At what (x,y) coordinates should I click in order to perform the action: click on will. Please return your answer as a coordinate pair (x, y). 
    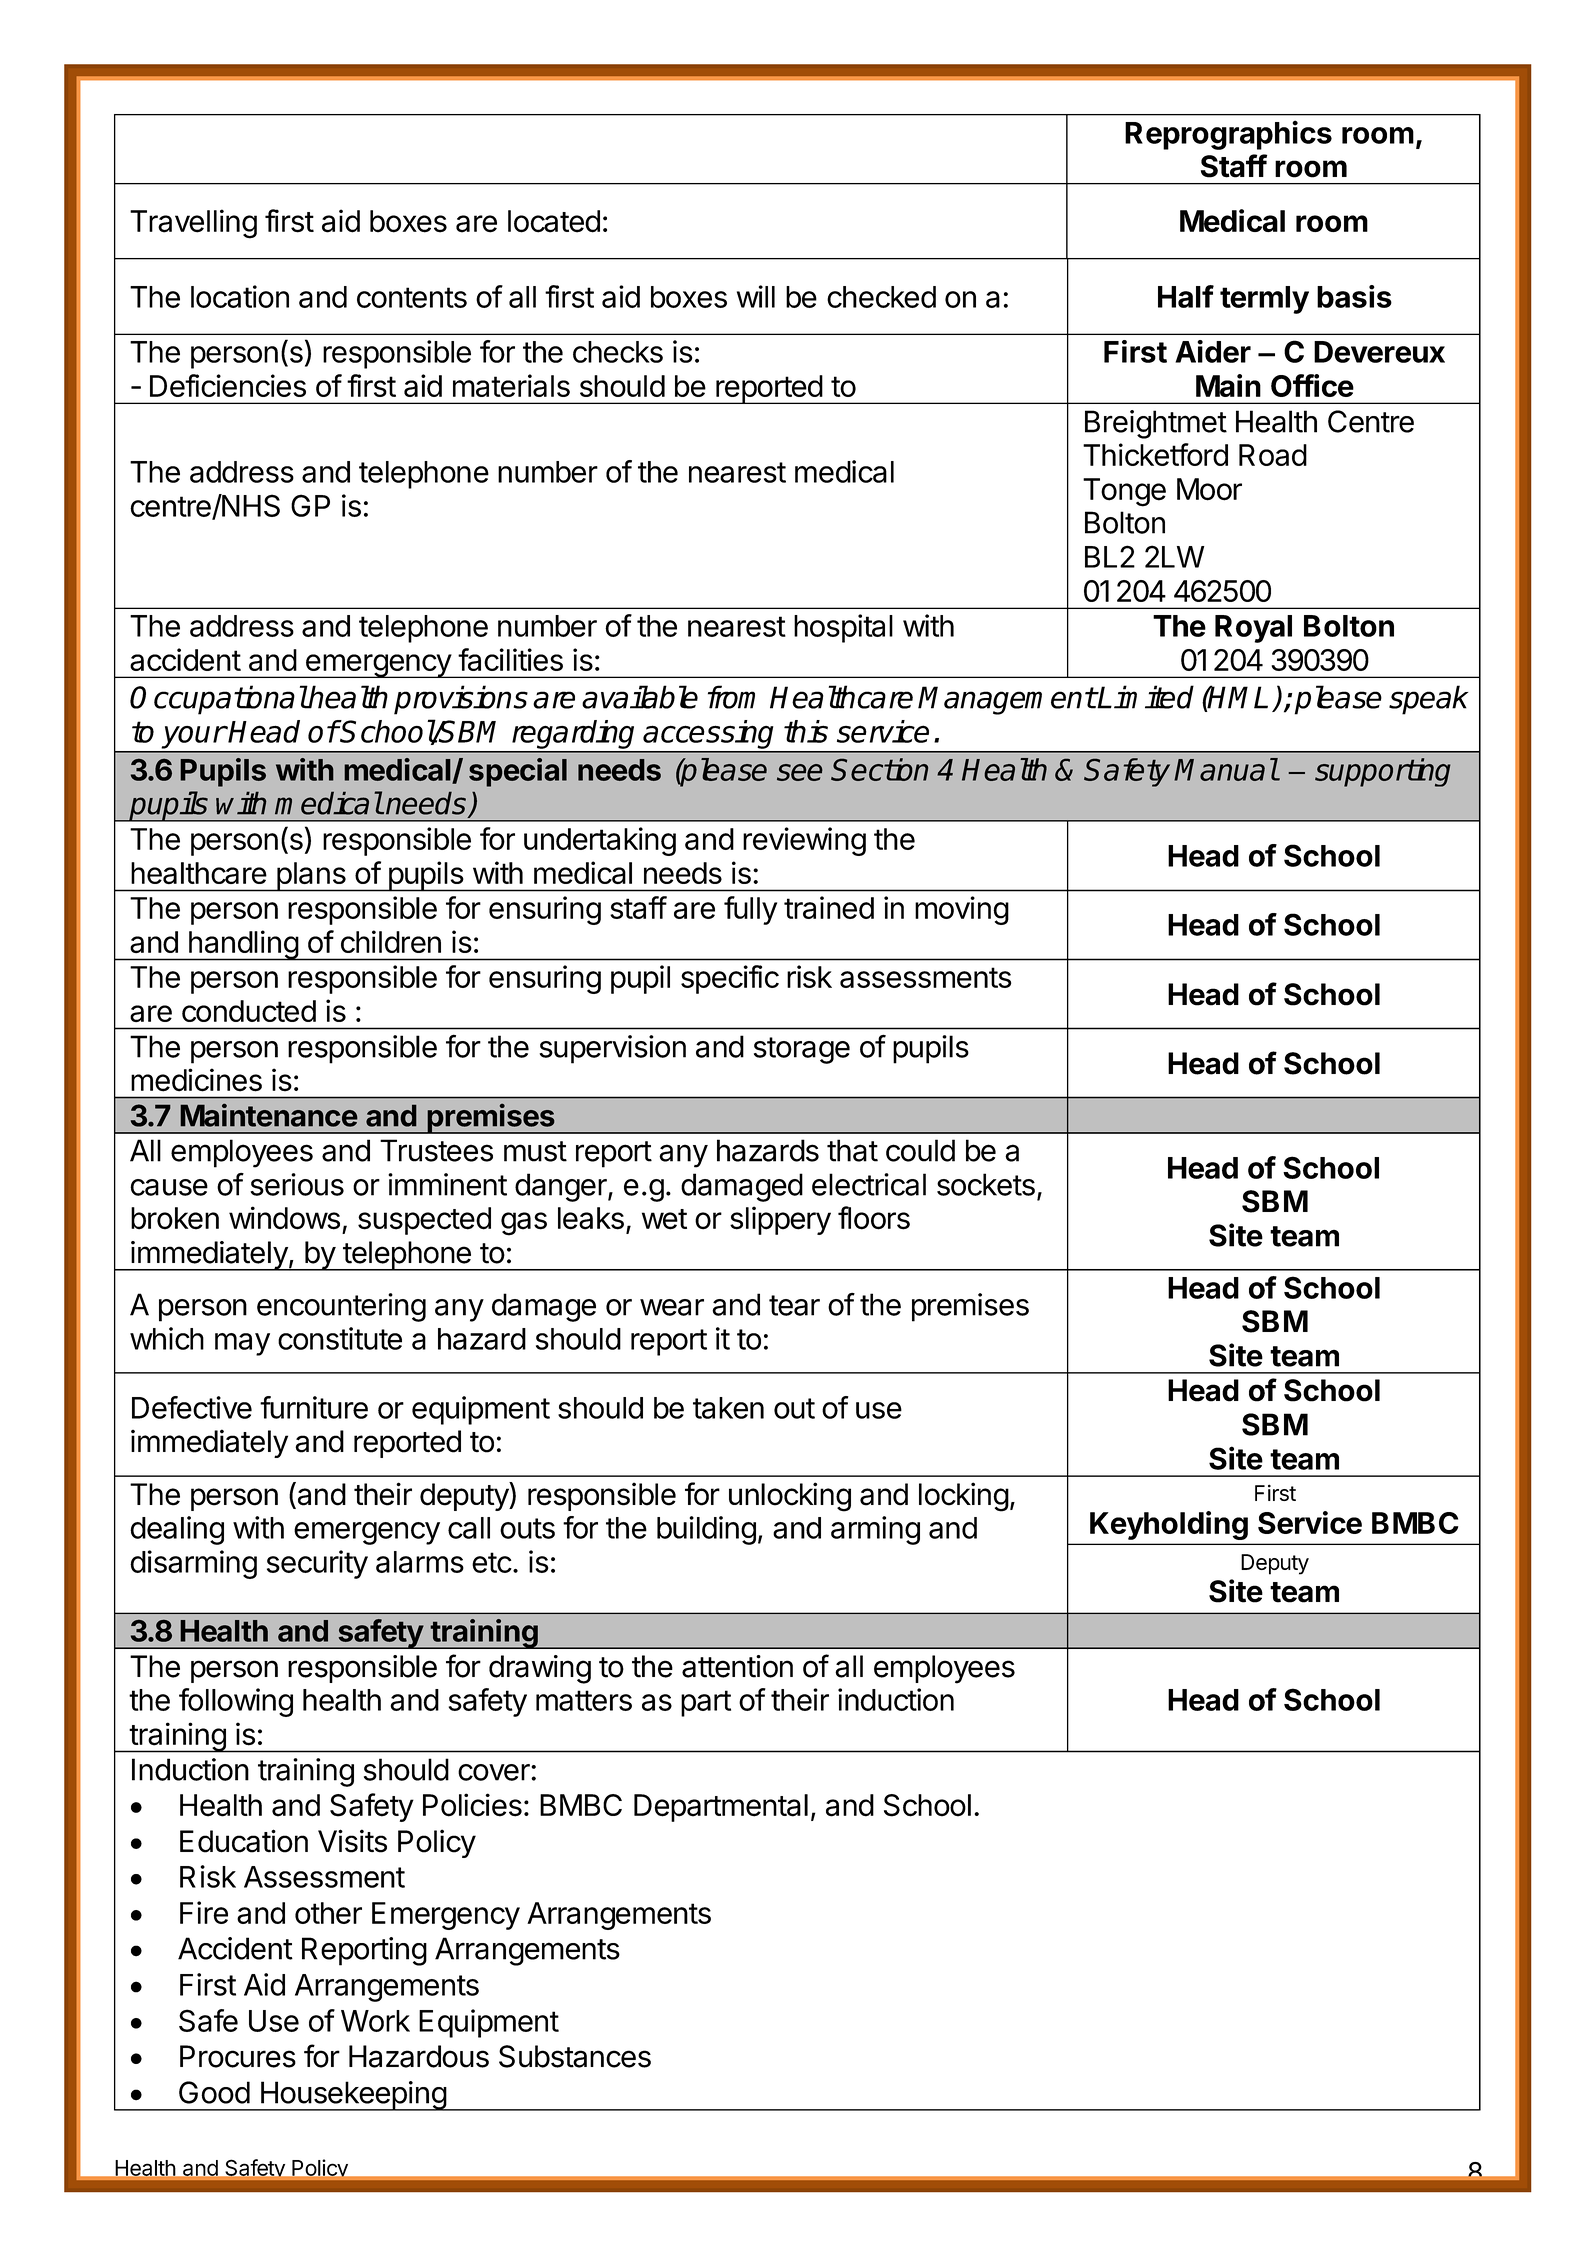
    Looking at the image, I should click on (756, 296).
